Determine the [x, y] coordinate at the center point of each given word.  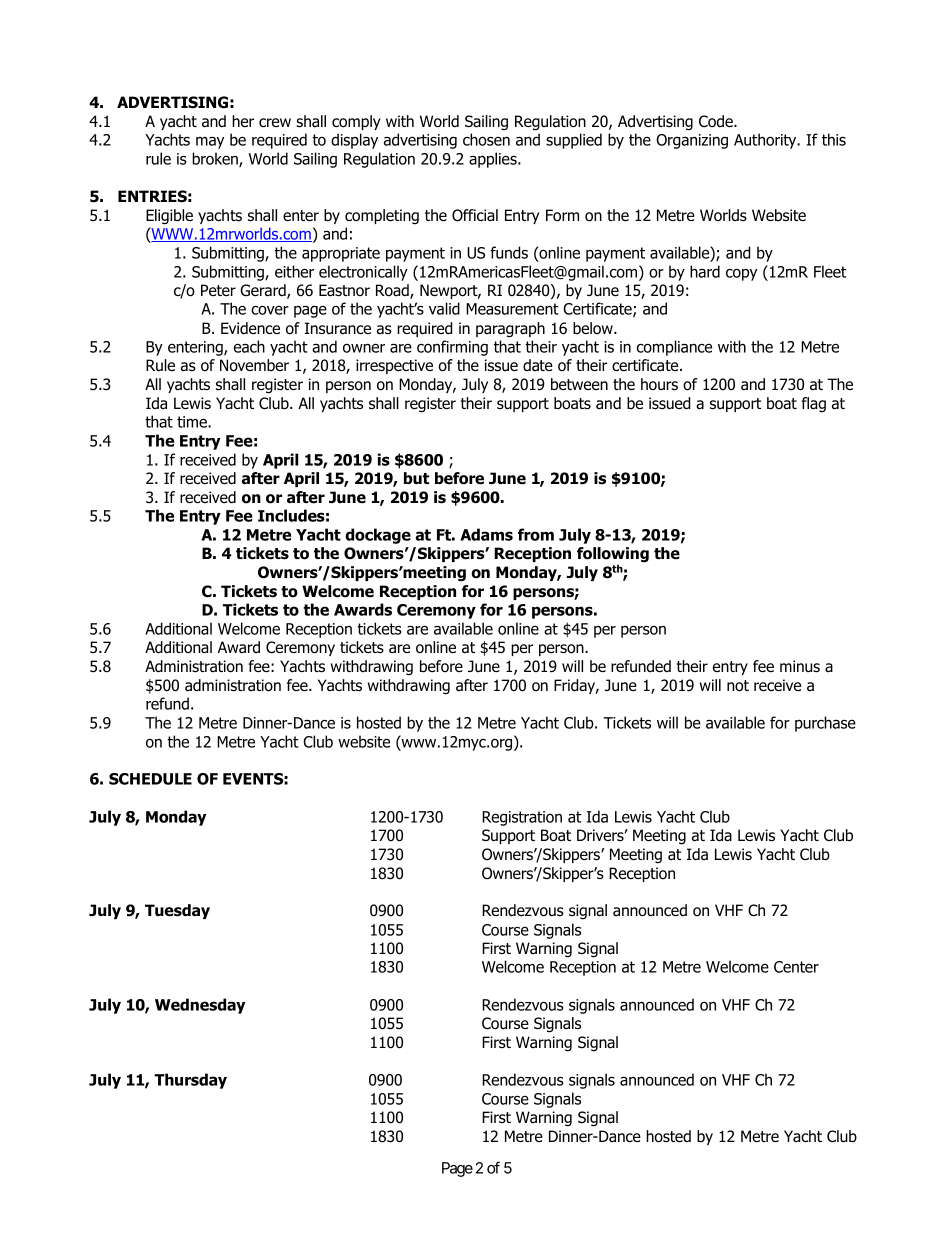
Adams [486, 534]
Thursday [190, 1081]
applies [494, 160]
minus [800, 666]
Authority [766, 141]
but [416, 478]
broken [216, 159]
